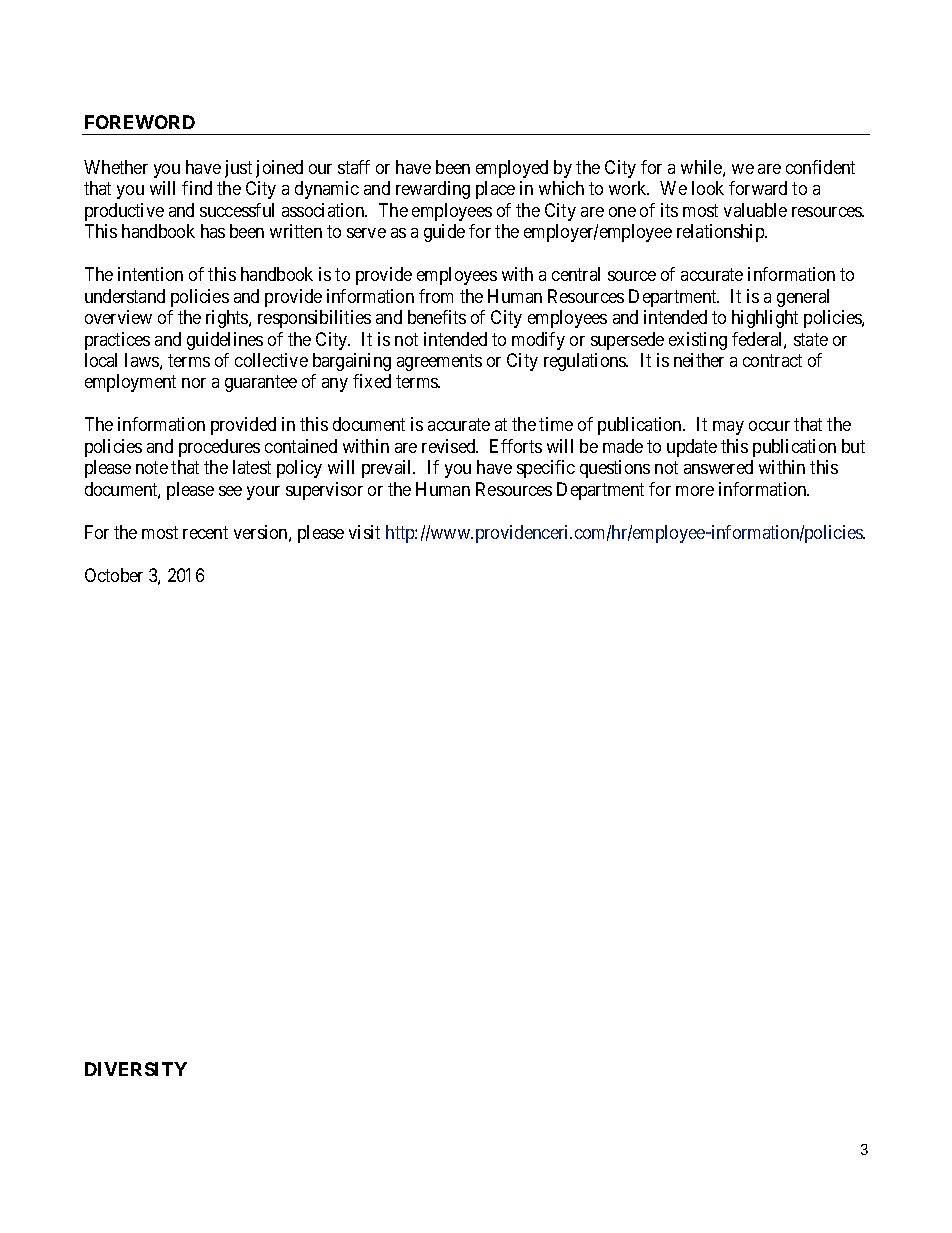 This screenshot has height=1233, width=952. Describe the element at coordinates (364, 532) in the screenshot. I see `visit` at that location.
